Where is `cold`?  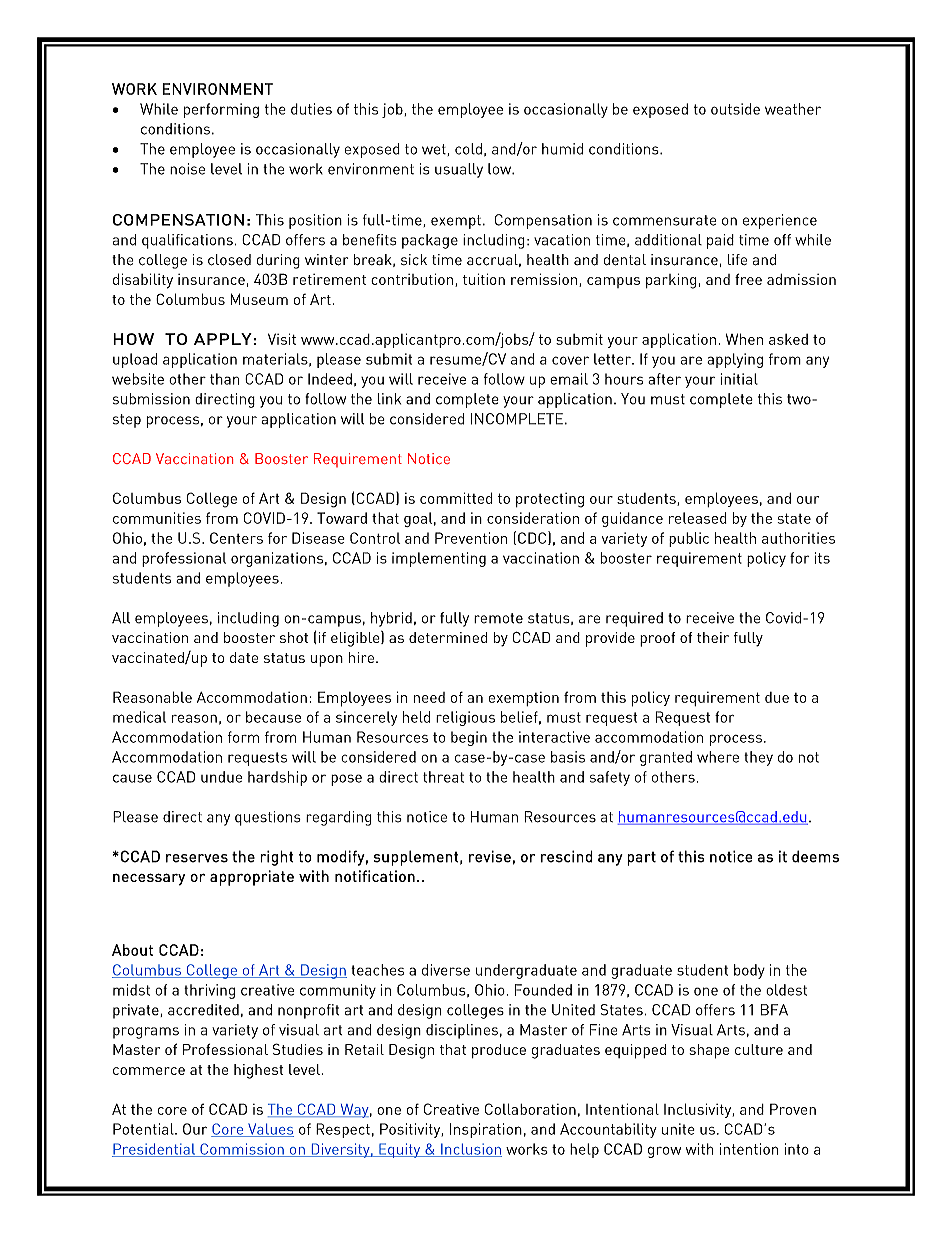
cold is located at coordinates (468, 149).
